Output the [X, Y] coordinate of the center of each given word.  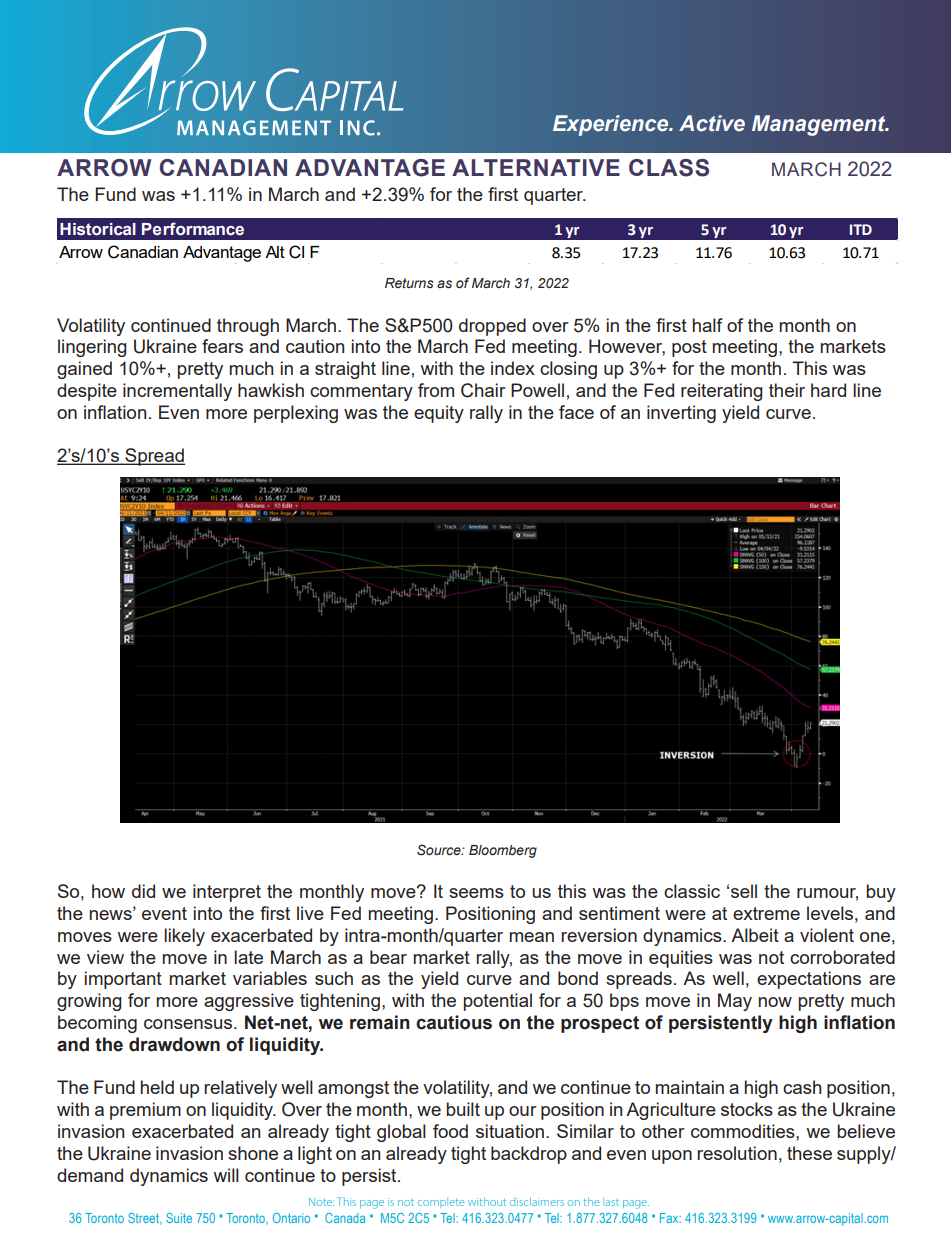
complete [441, 1203]
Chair [483, 390]
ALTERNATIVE [536, 167]
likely [184, 937]
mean [532, 937]
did [143, 891]
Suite [179, 1218]
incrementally [177, 392]
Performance [193, 229]
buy [881, 893]
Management [820, 125]
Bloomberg [503, 851]
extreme [766, 913]
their [787, 390]
